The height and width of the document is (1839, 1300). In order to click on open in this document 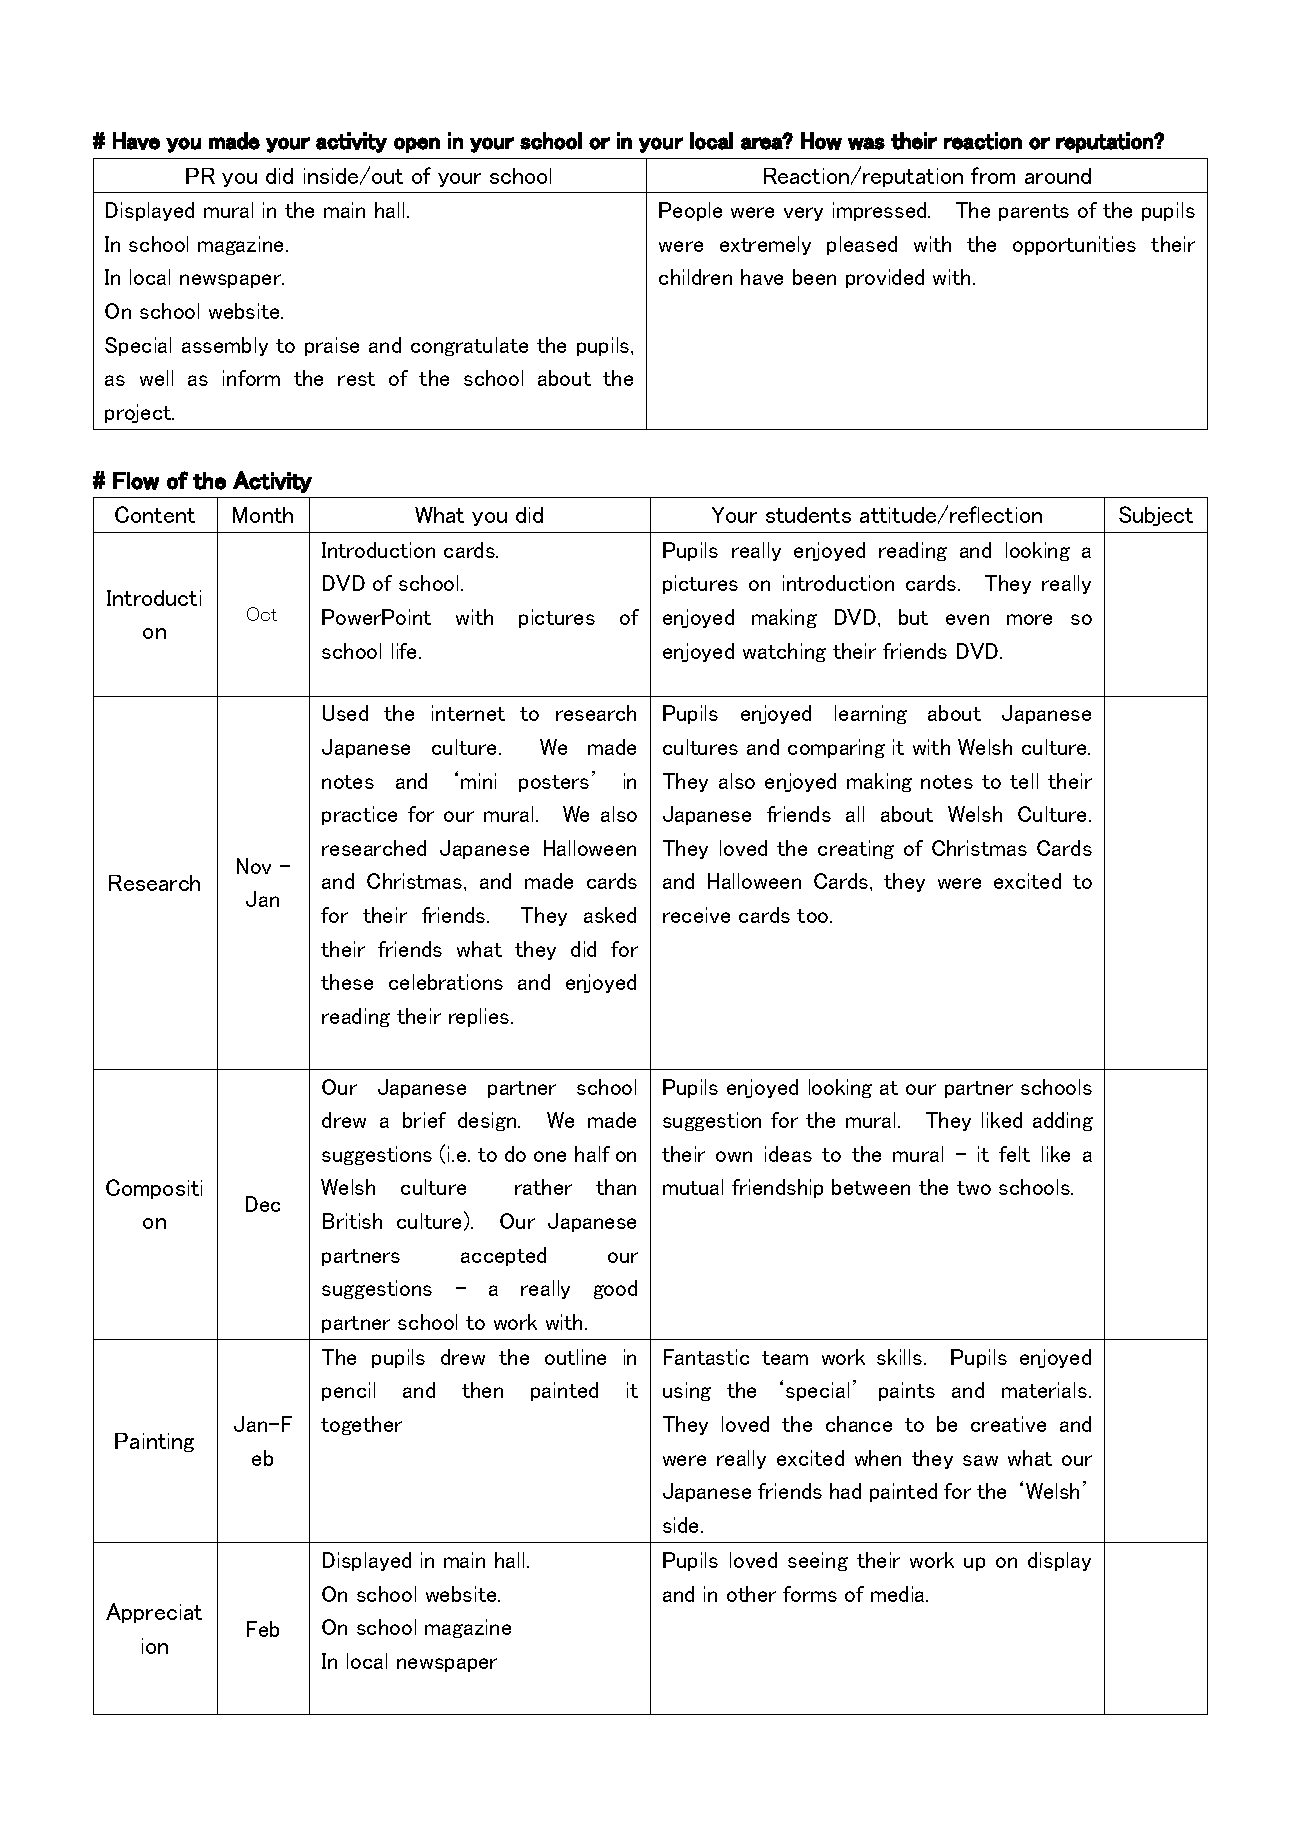, I will do `click(417, 145)`.
